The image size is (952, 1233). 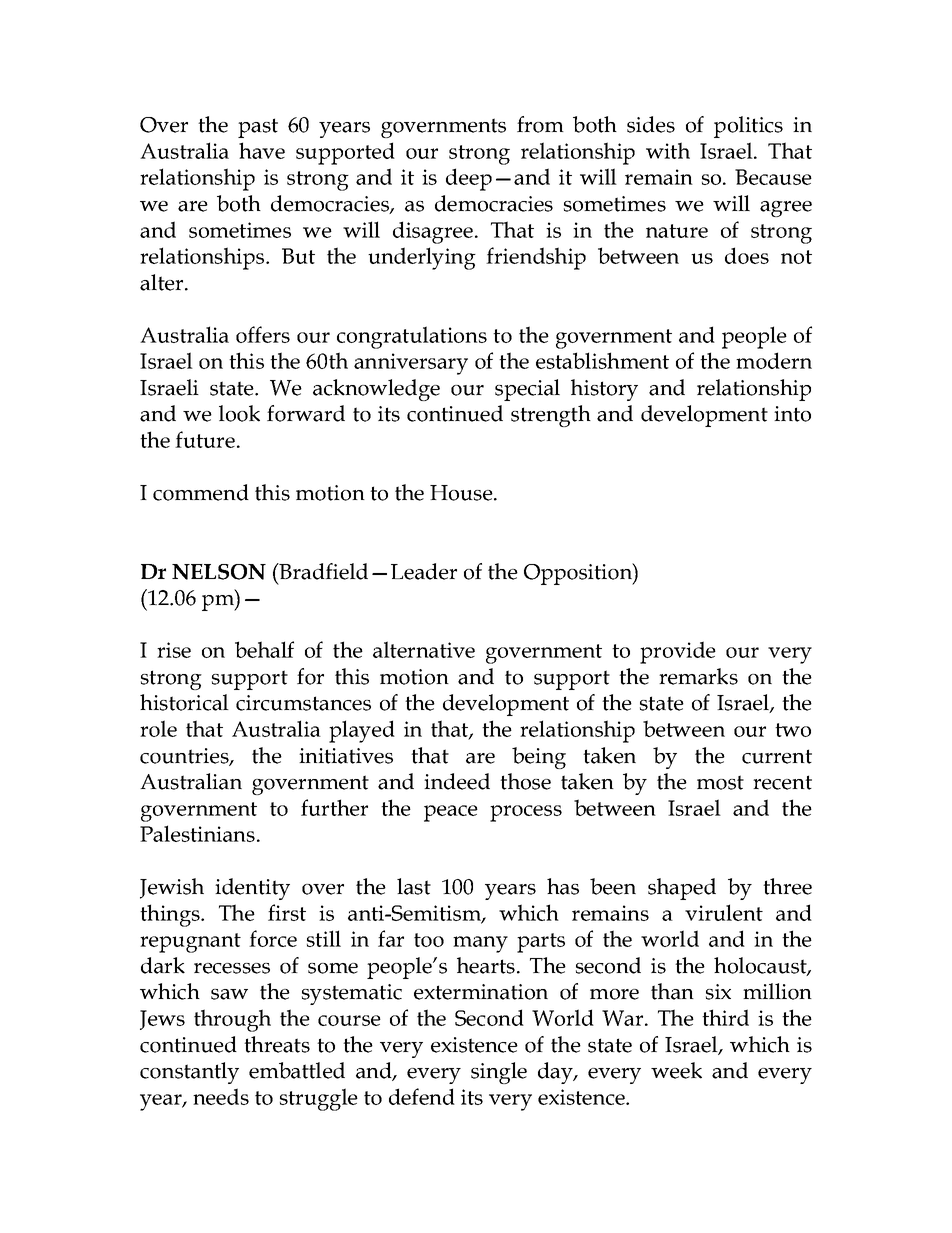 I want to click on provide, so click(x=678, y=652).
